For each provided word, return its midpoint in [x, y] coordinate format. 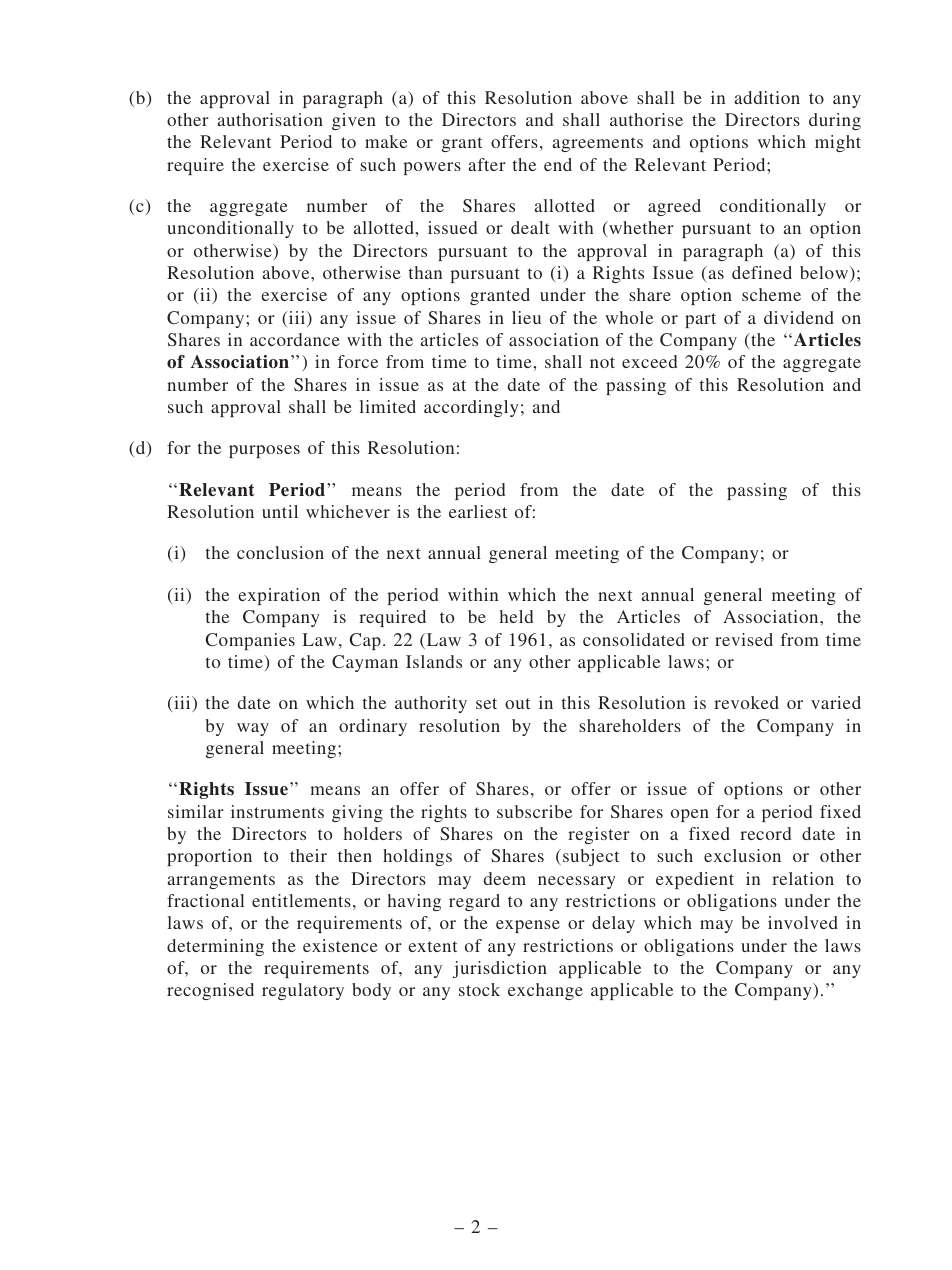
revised [744, 639]
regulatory [303, 991]
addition [767, 97]
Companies [250, 641]
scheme [771, 294]
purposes [264, 451]
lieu [526, 317]
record [765, 833]
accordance [295, 339]
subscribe [534, 811]
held [516, 616]
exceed [649, 361]
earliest [478, 511]
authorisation [270, 119]
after [487, 164]
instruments [277, 811]
